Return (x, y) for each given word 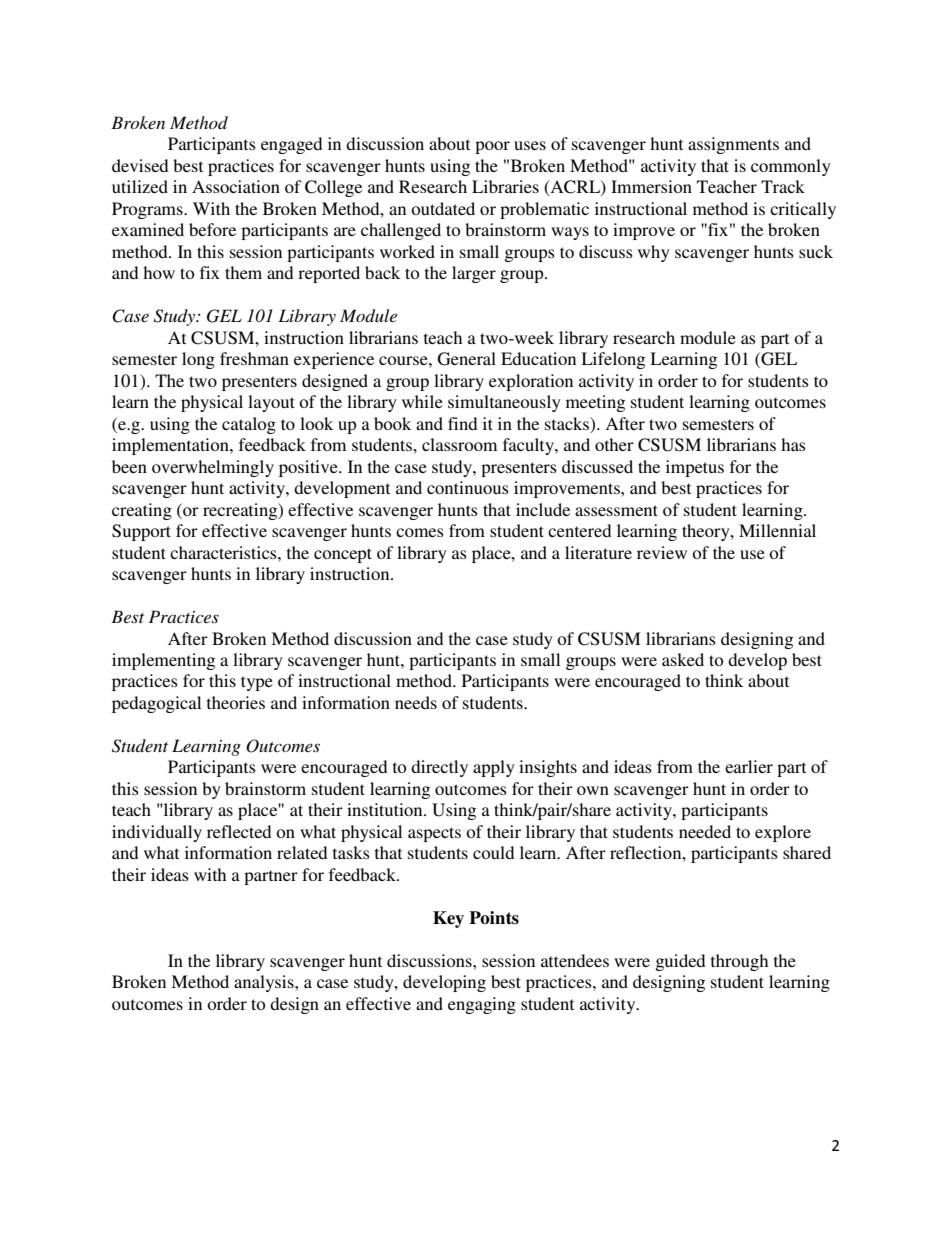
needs (416, 702)
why (654, 253)
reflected (239, 831)
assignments (733, 145)
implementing (163, 661)
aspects (434, 834)
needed (705, 831)
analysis (265, 983)
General (467, 359)
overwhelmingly (213, 468)
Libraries (505, 186)
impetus (695, 468)
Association (236, 186)
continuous (468, 487)
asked (683, 659)
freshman (254, 358)
